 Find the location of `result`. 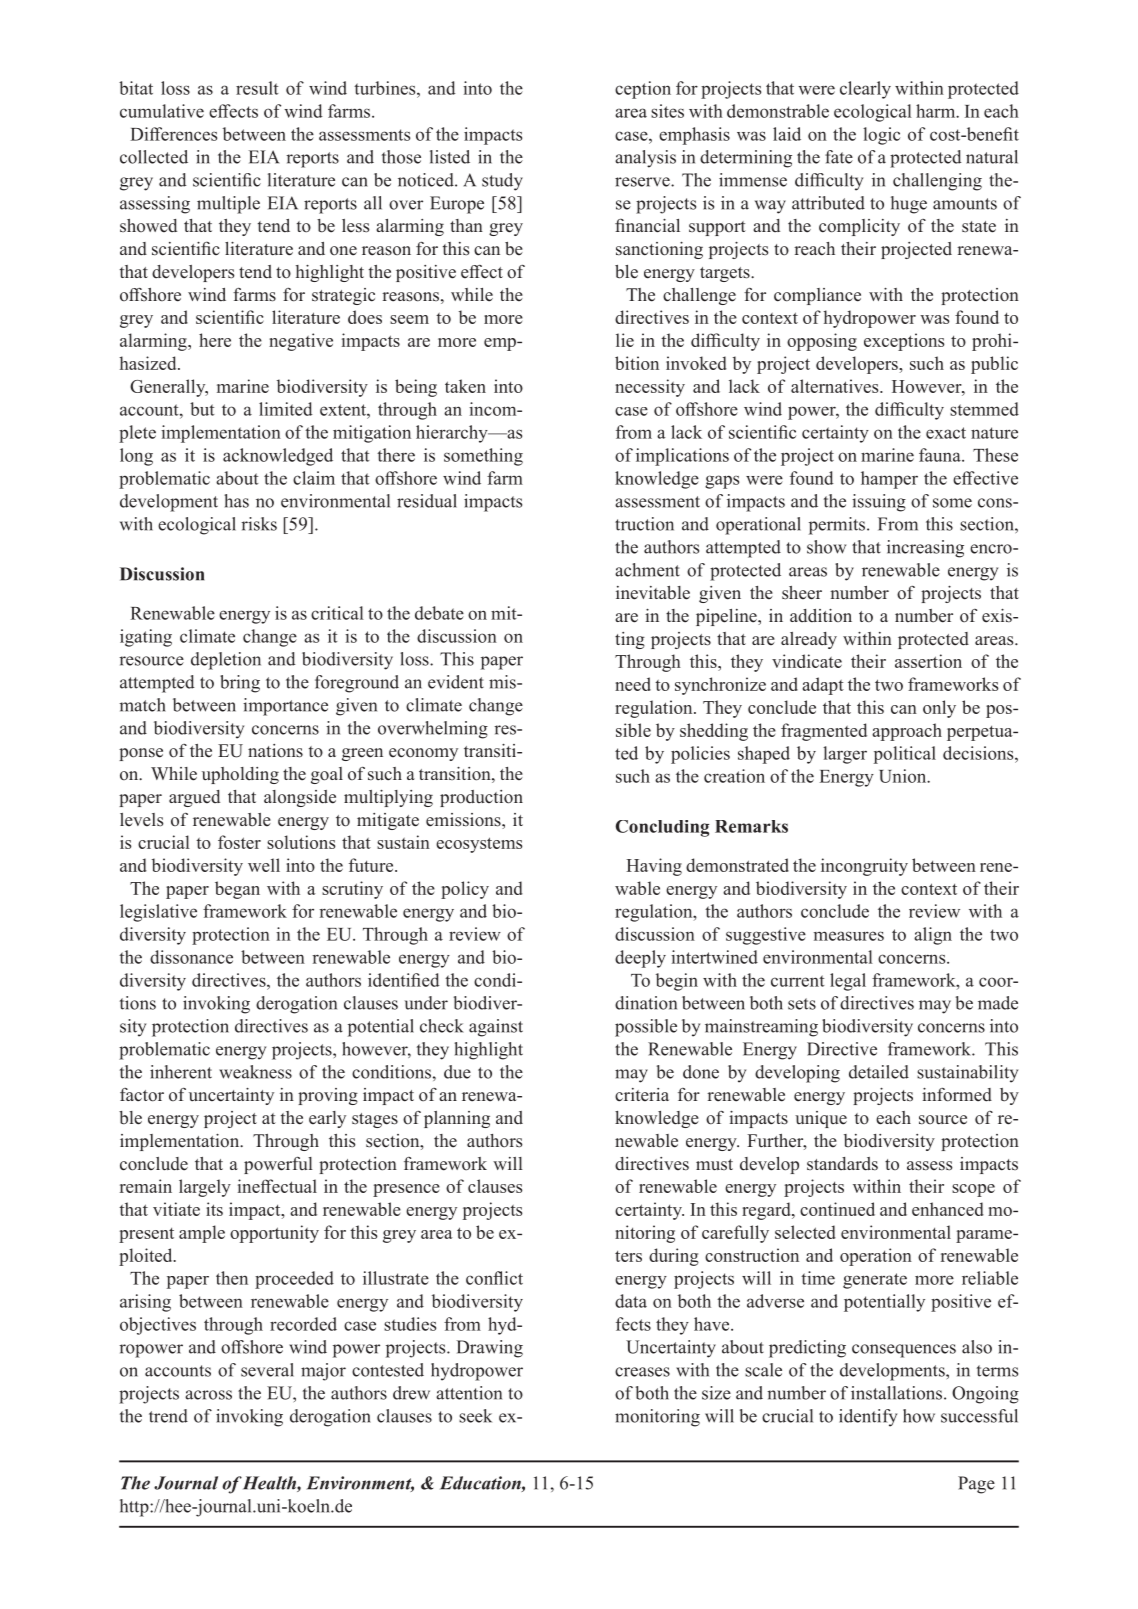

result is located at coordinates (257, 88).
